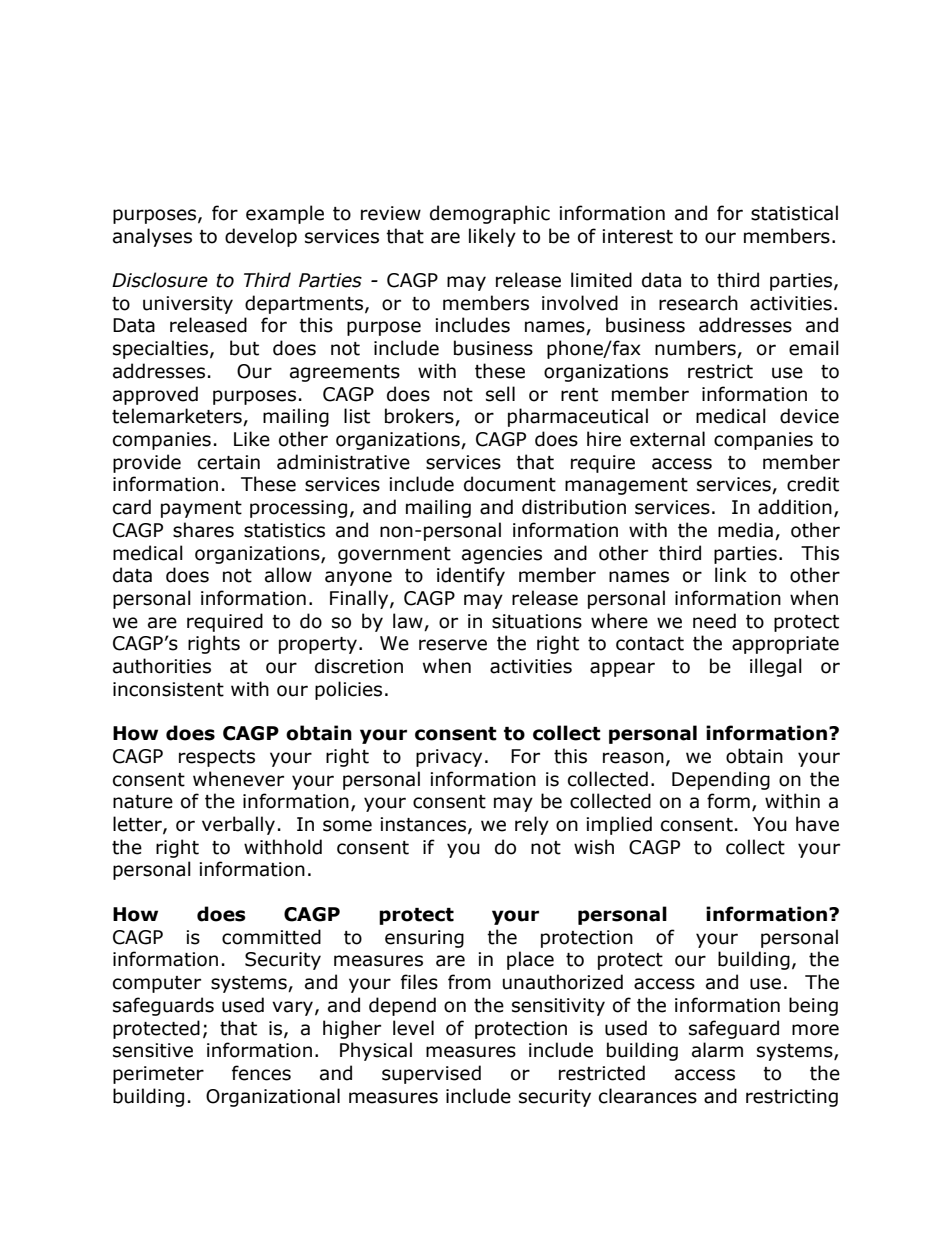  Describe the element at coordinates (490, 214) in the screenshot. I see `demographic` at that location.
